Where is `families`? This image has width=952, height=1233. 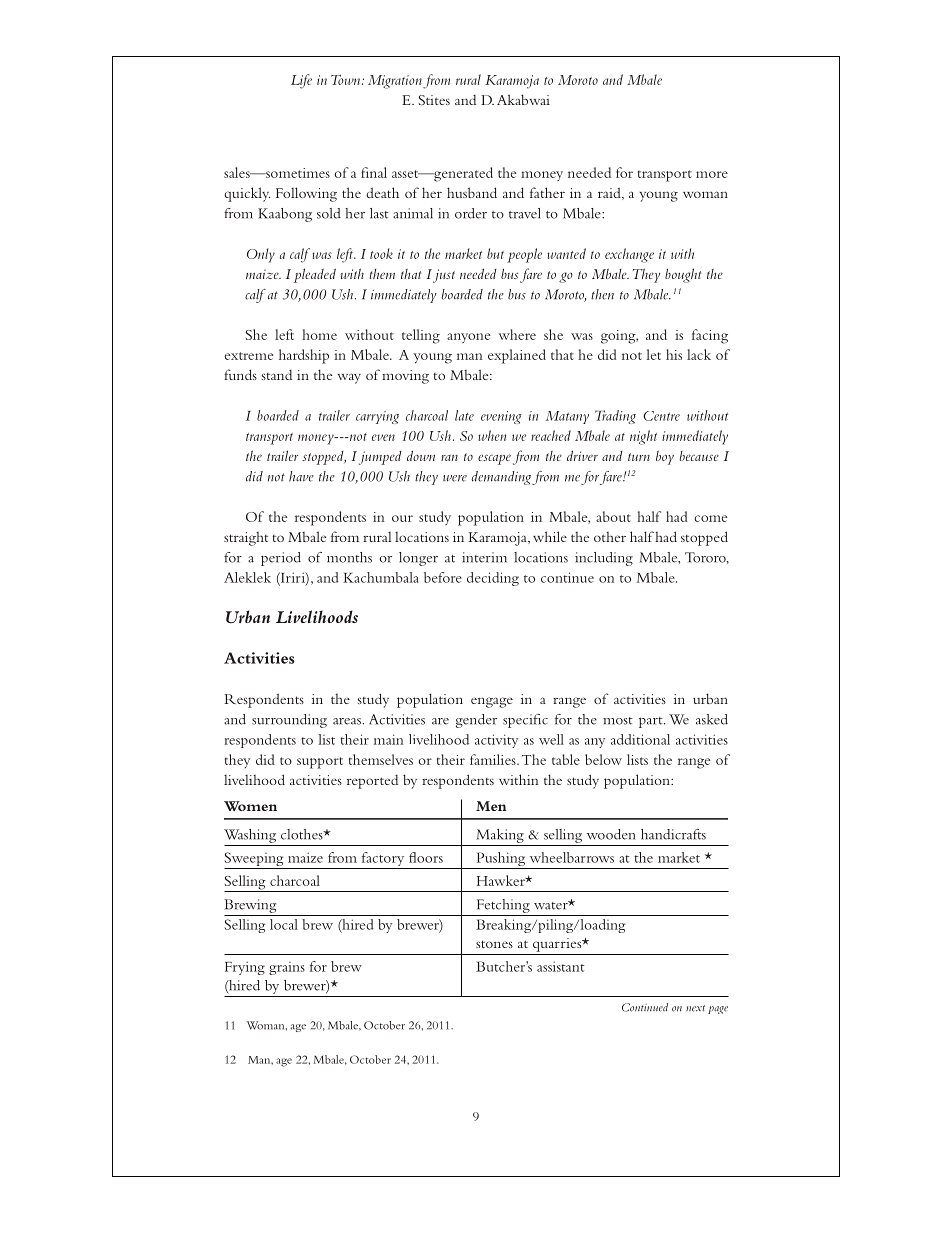
families is located at coordinates (494, 759).
